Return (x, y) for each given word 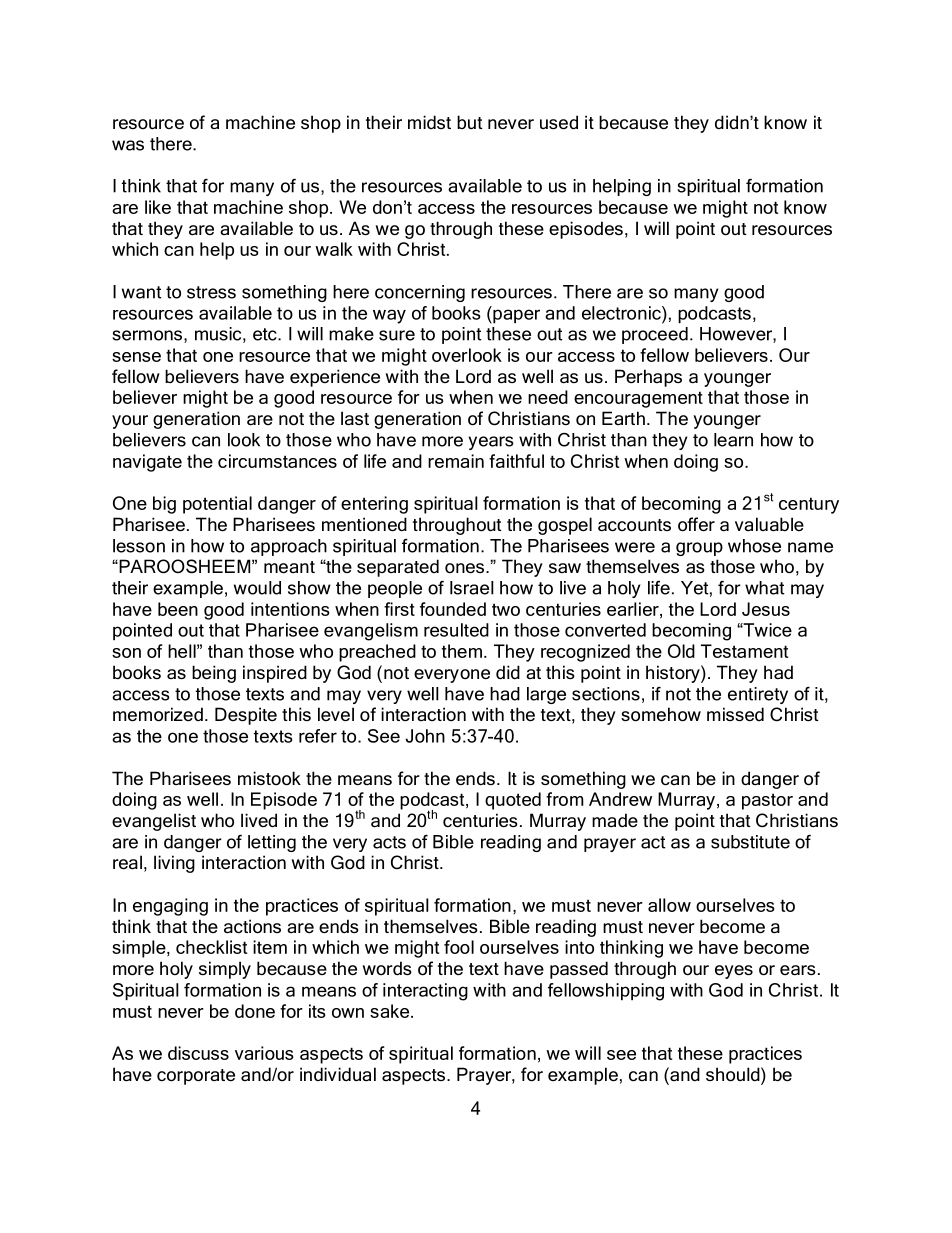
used (559, 122)
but (470, 122)
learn (733, 440)
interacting (425, 992)
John (425, 736)
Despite (246, 716)
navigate (147, 463)
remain (456, 461)
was (128, 145)
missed (735, 714)
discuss (198, 1053)
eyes (734, 972)
